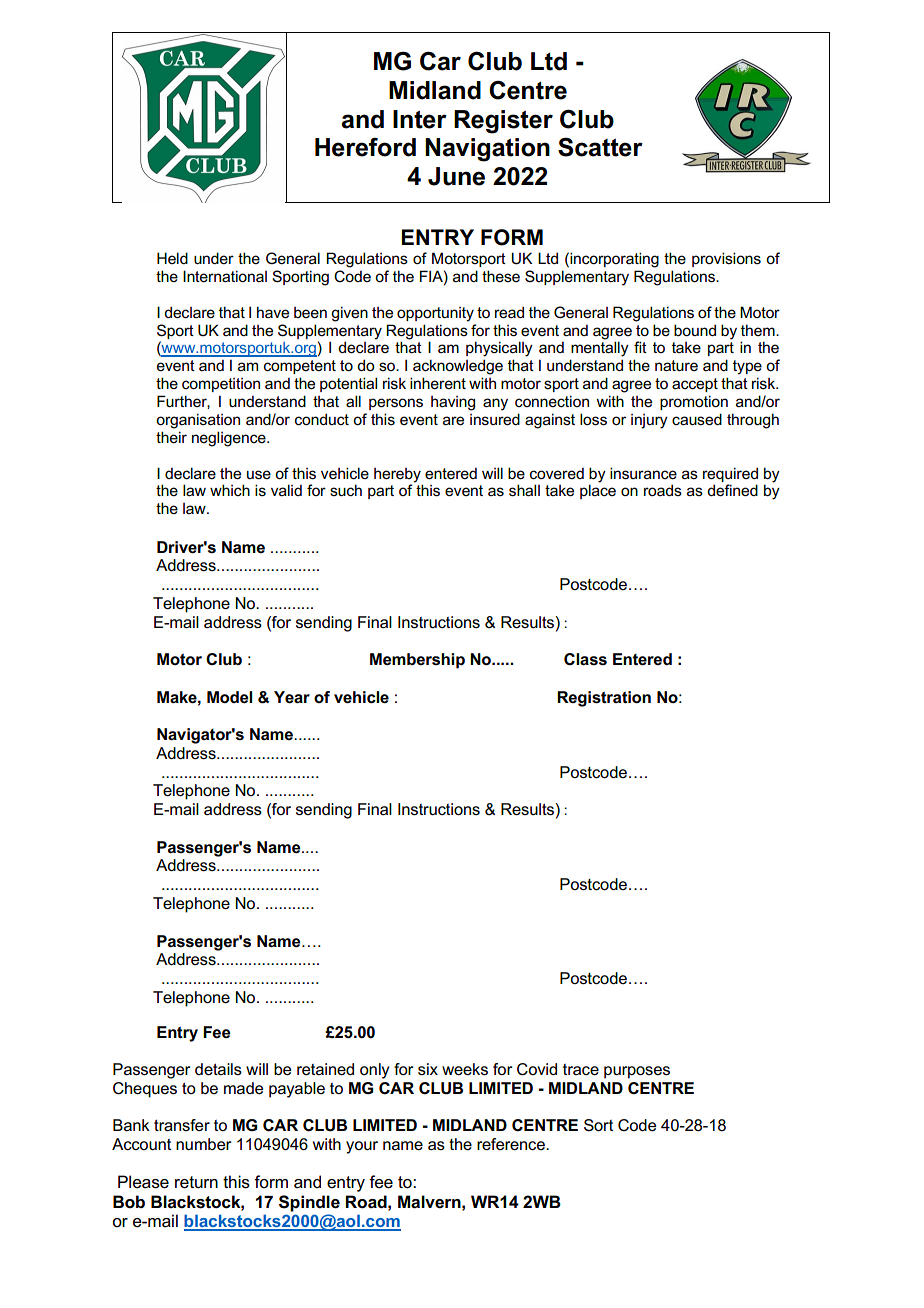  What do you see at coordinates (643, 473) in the image?
I see `insurance` at bounding box center [643, 473].
